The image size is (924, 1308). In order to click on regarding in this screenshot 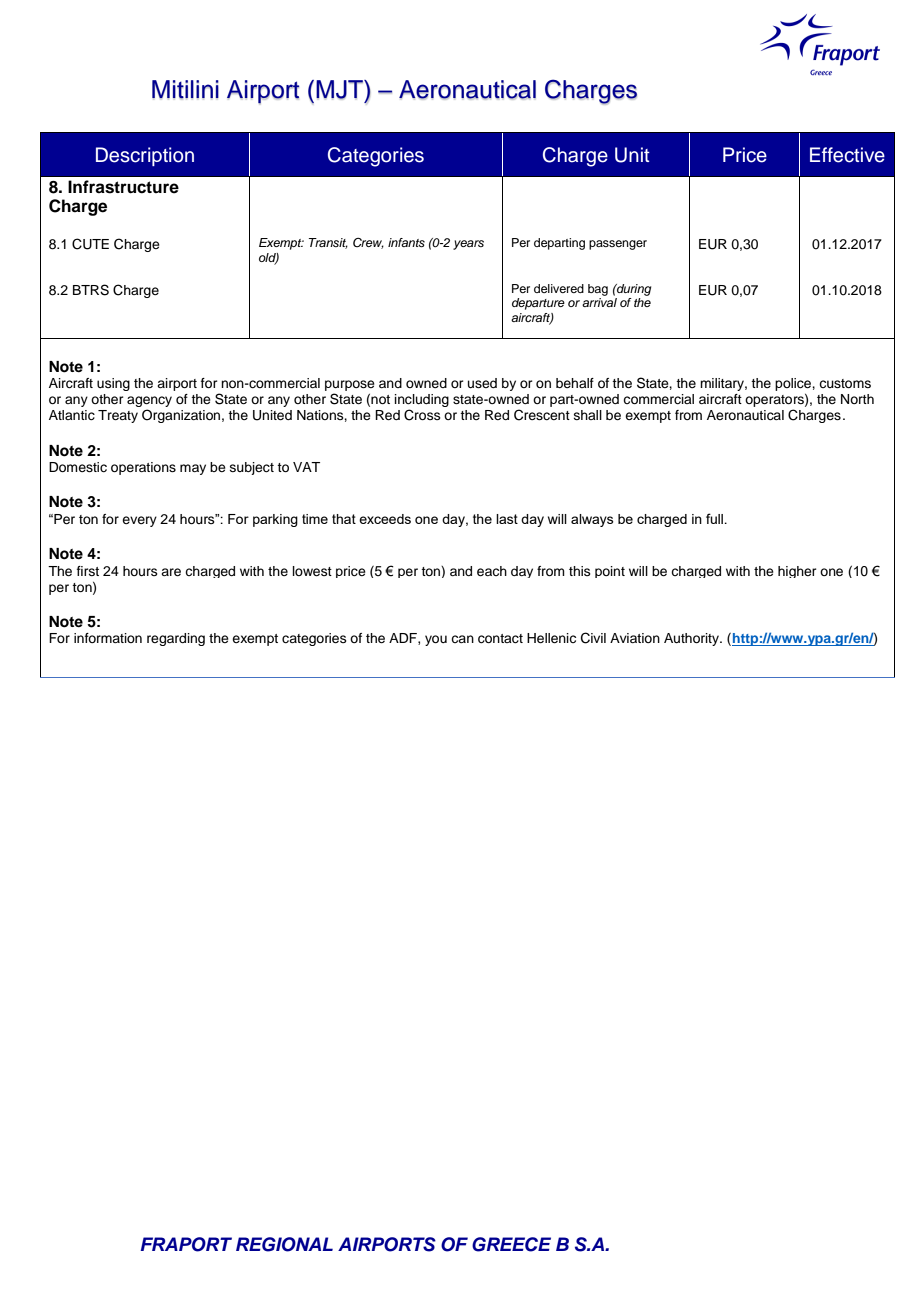, I will do `click(176, 639)`.
